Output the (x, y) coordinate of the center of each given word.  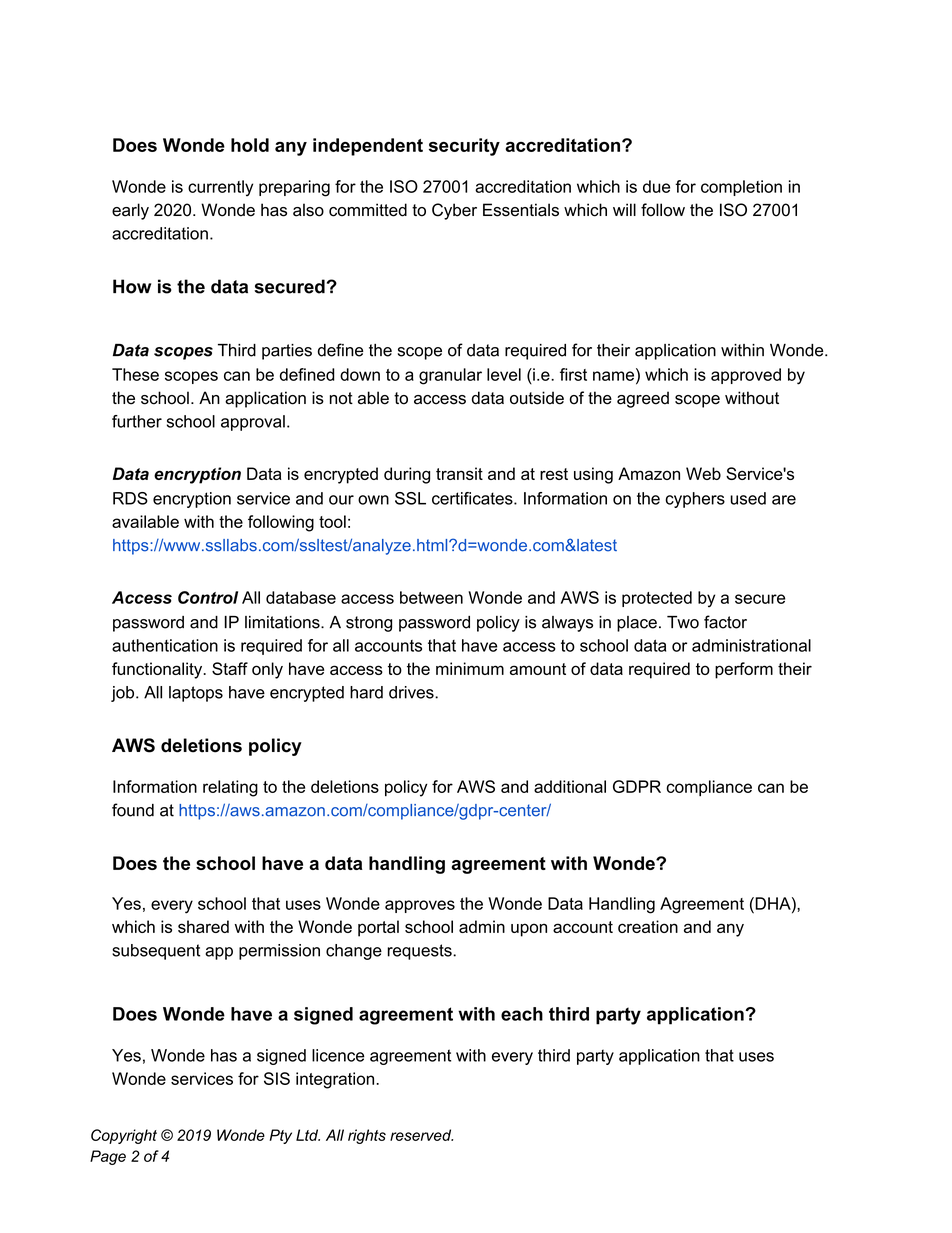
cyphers (695, 500)
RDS (130, 498)
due (656, 186)
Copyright (124, 1136)
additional (570, 786)
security (464, 147)
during (407, 475)
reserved (421, 1135)
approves (420, 906)
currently (220, 188)
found (133, 810)
